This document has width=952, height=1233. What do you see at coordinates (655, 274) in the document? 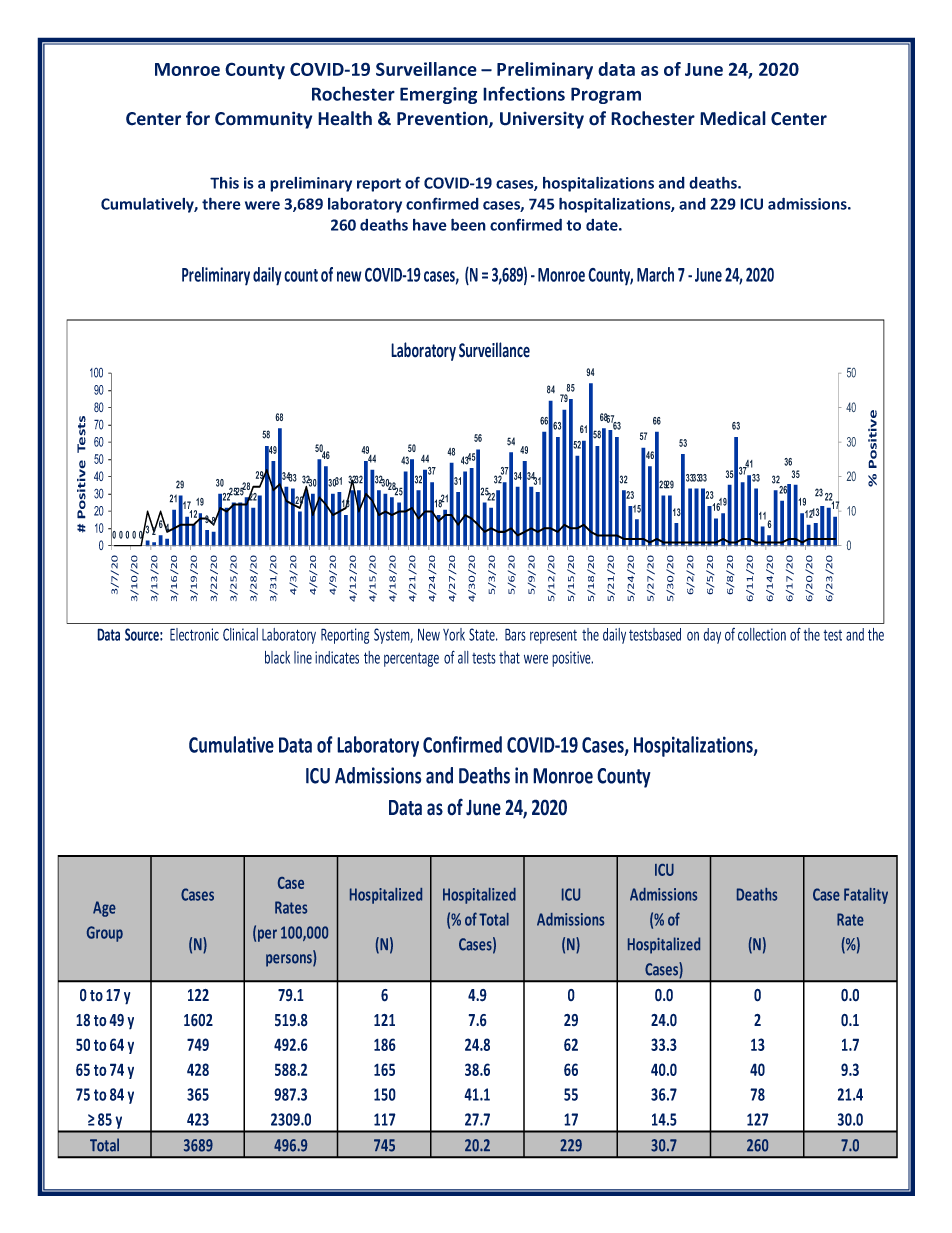
I see `March` at bounding box center [655, 274].
